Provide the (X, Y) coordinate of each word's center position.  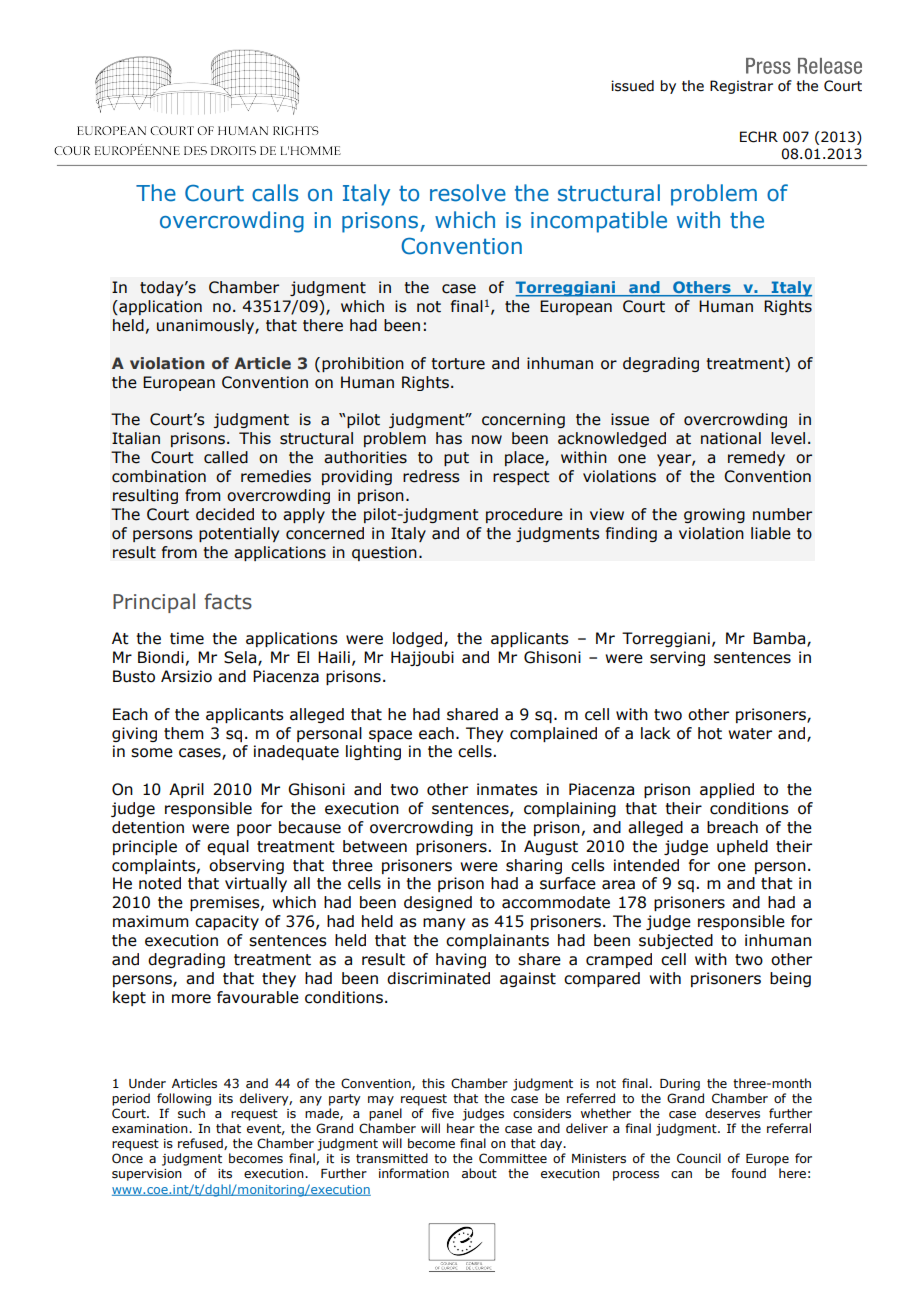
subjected (676, 941)
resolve (468, 193)
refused (201, 1144)
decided (225, 514)
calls (275, 193)
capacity (227, 922)
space (390, 736)
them (184, 733)
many (444, 924)
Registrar (741, 87)
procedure (524, 515)
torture (458, 364)
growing (714, 515)
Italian (136, 438)
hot (710, 733)
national (731, 438)
